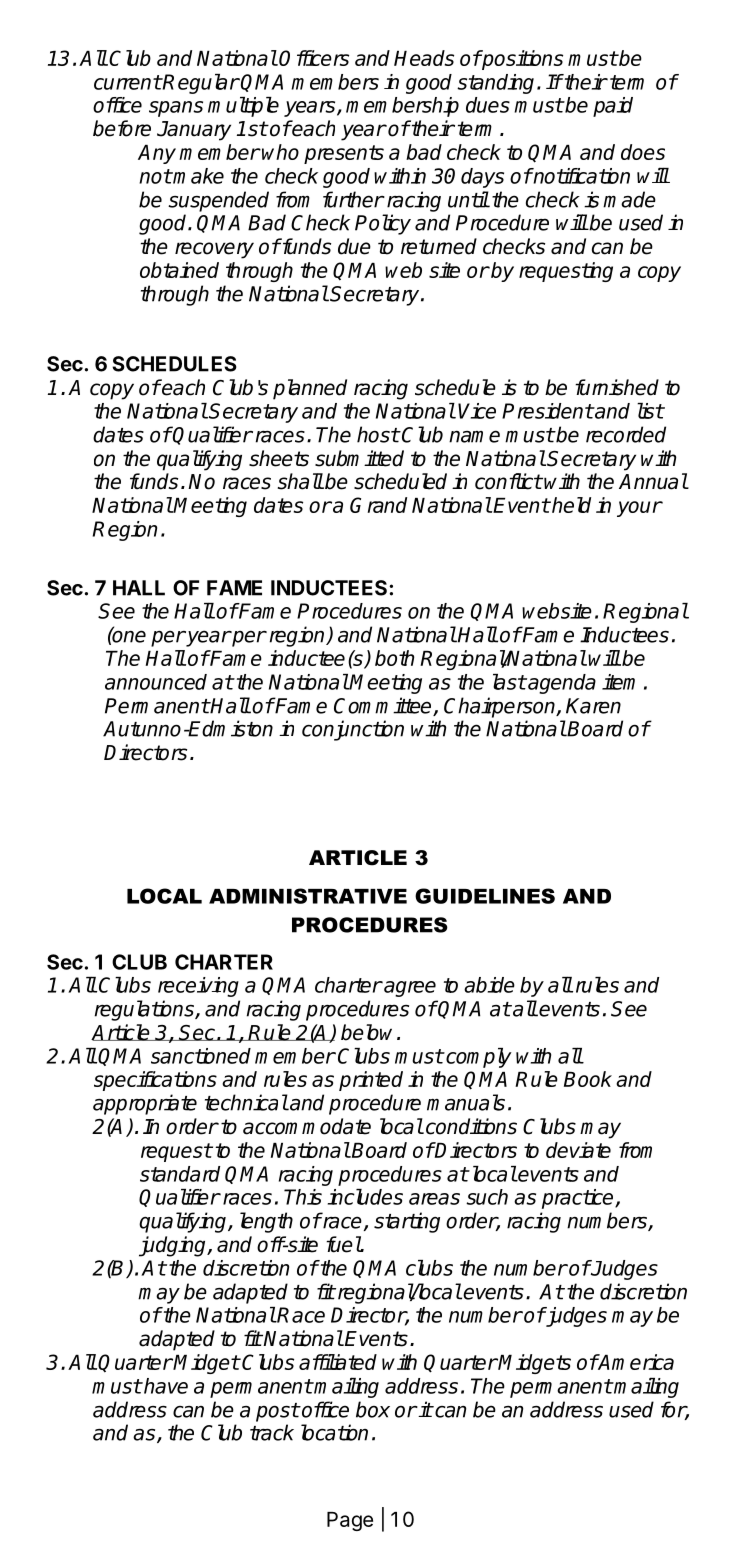 The image size is (738, 1568). What do you see at coordinates (165, 1386) in the screenshot?
I see `have` at bounding box center [165, 1386].
